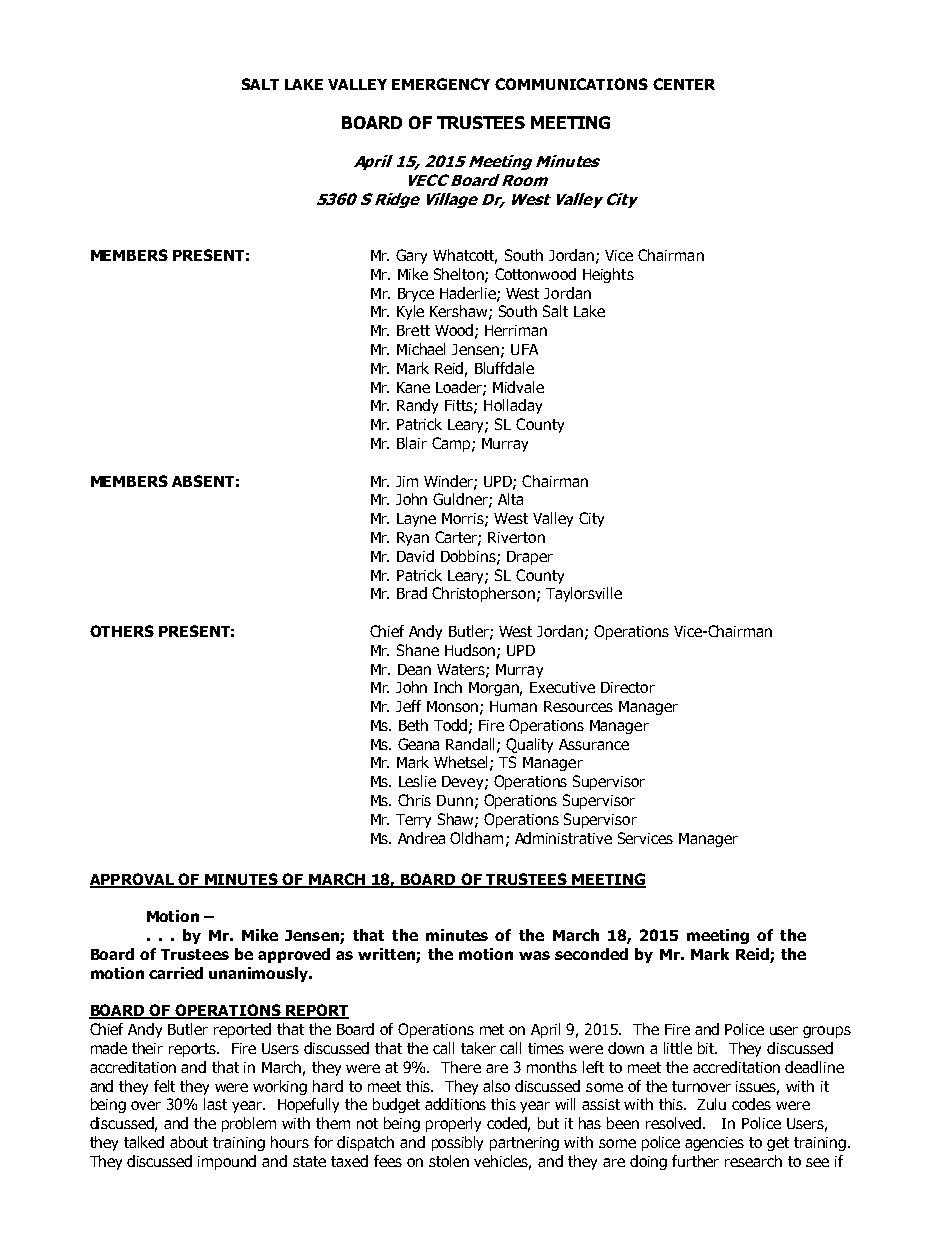  I want to click on about, so click(189, 1142).
